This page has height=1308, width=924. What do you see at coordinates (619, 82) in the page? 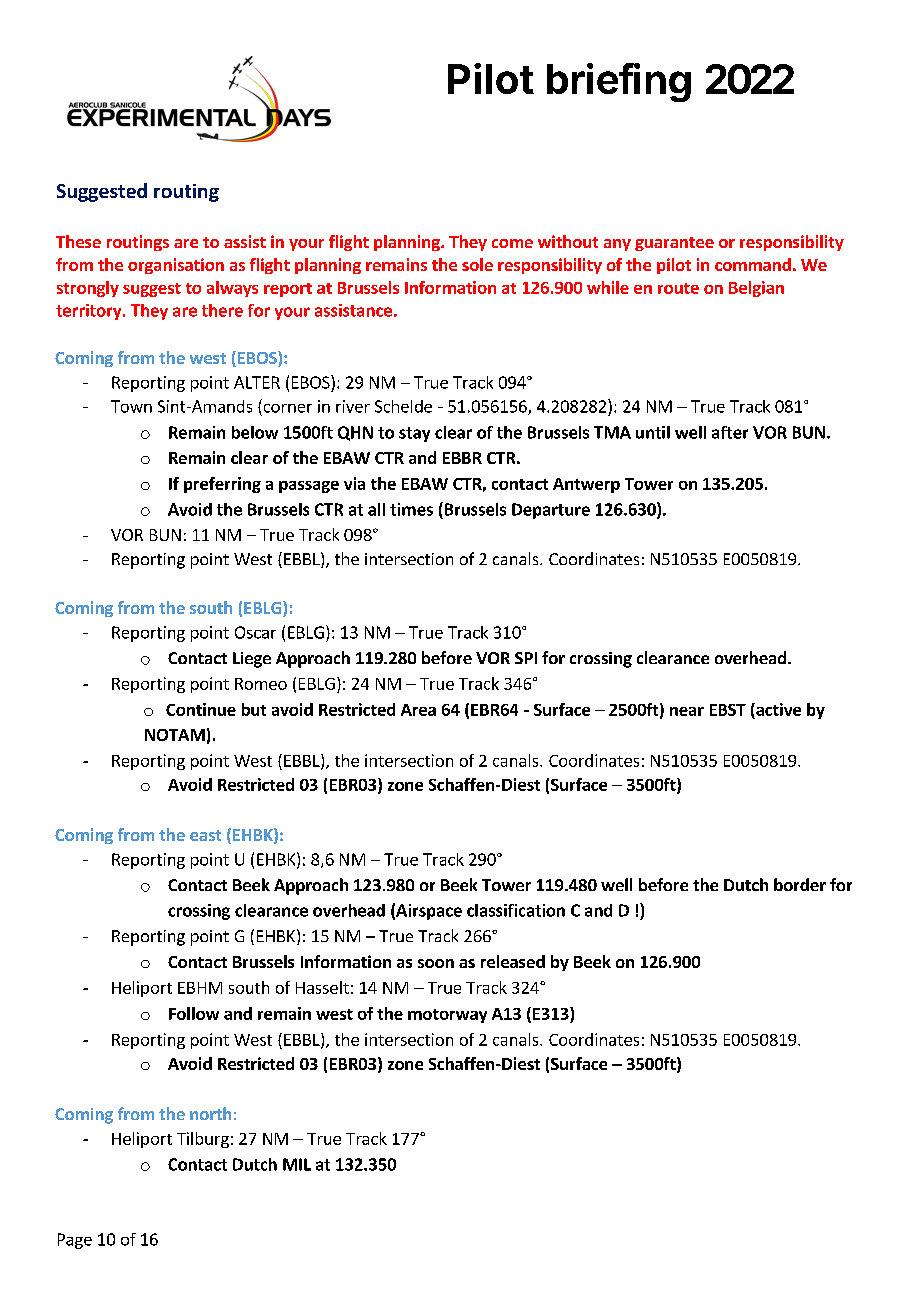
I see `briefing` at bounding box center [619, 82].
